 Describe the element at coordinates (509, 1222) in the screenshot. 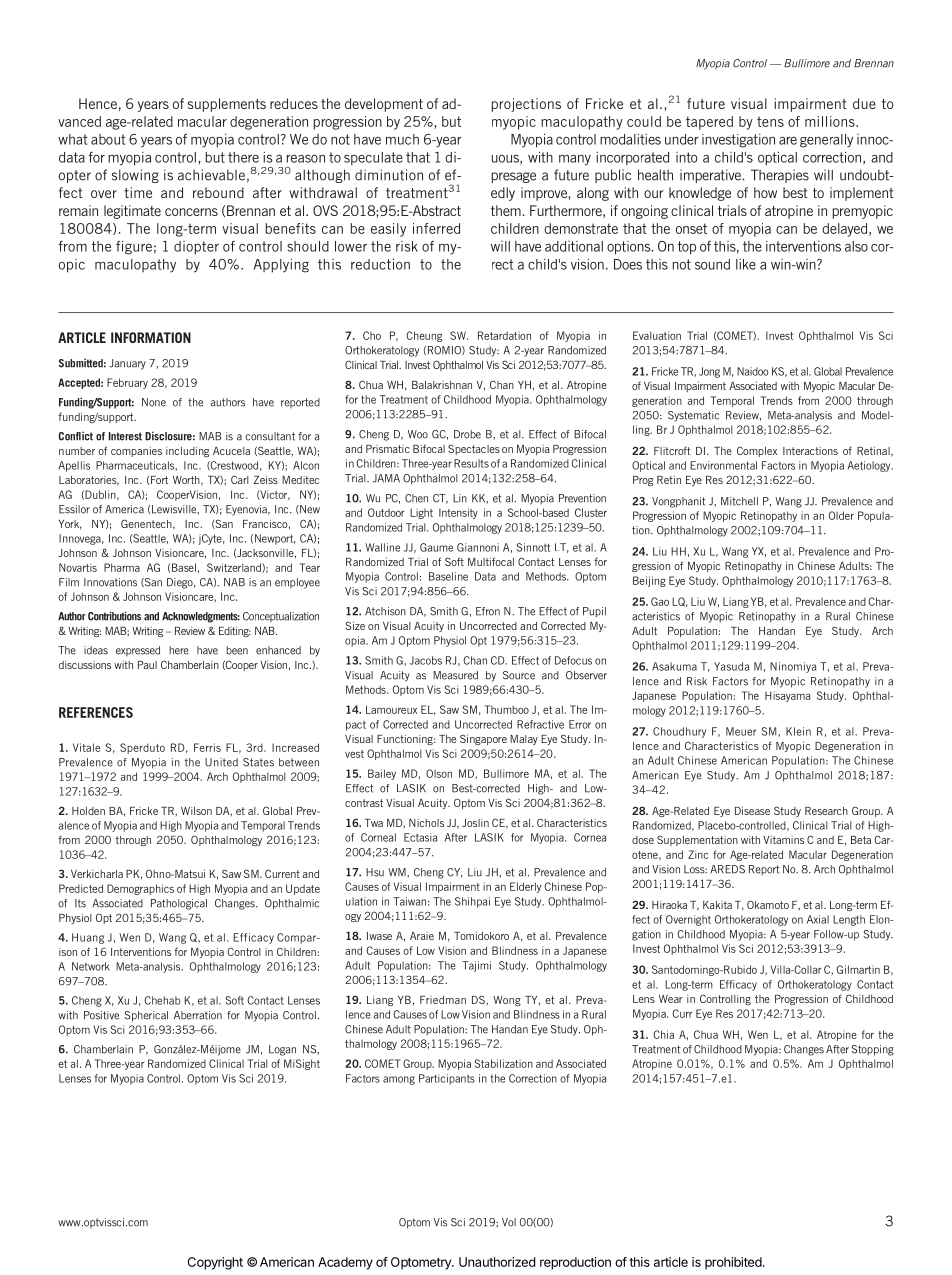

I see `Vol` at that location.
